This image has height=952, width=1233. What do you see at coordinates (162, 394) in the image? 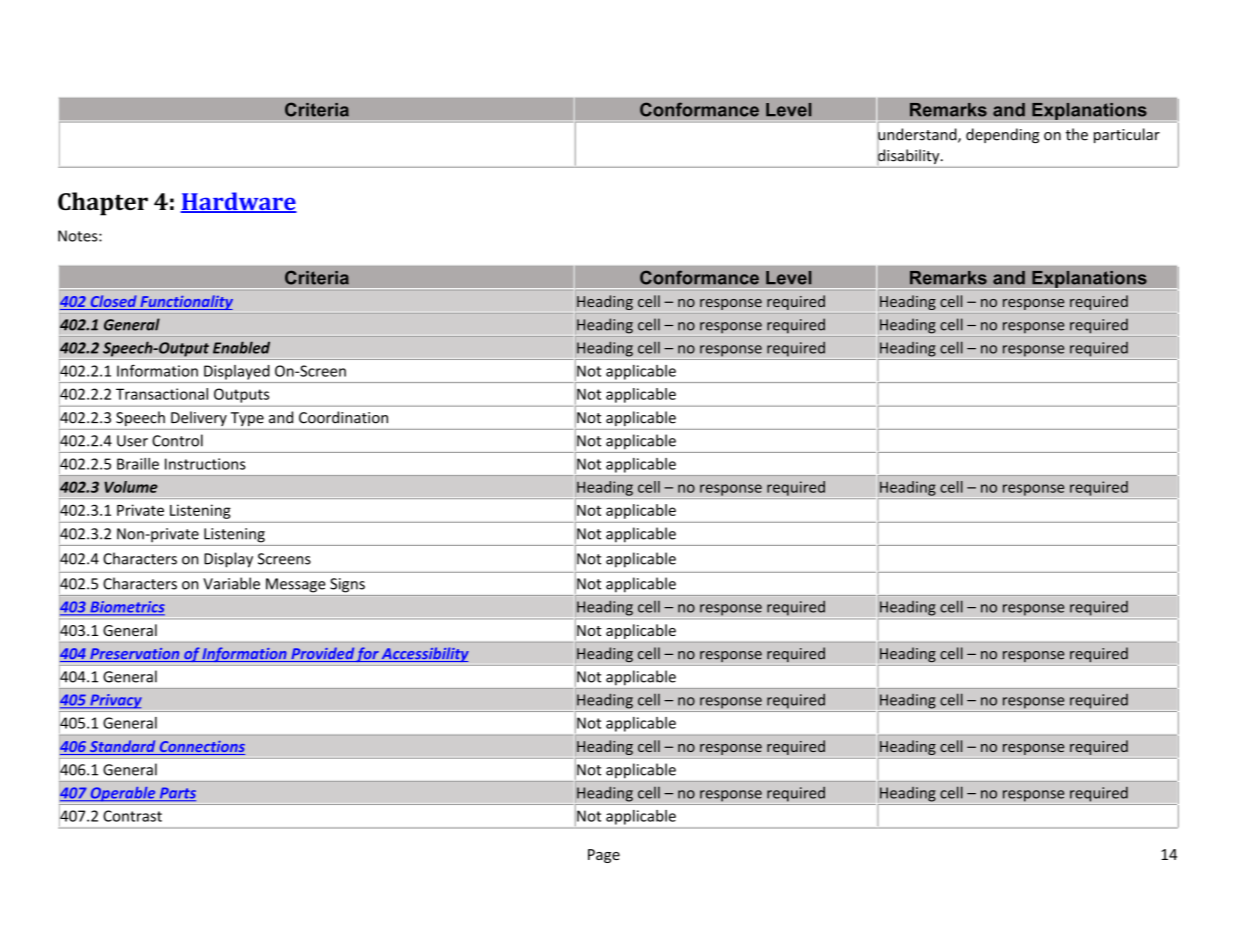
I see `Transactional` at bounding box center [162, 394].
